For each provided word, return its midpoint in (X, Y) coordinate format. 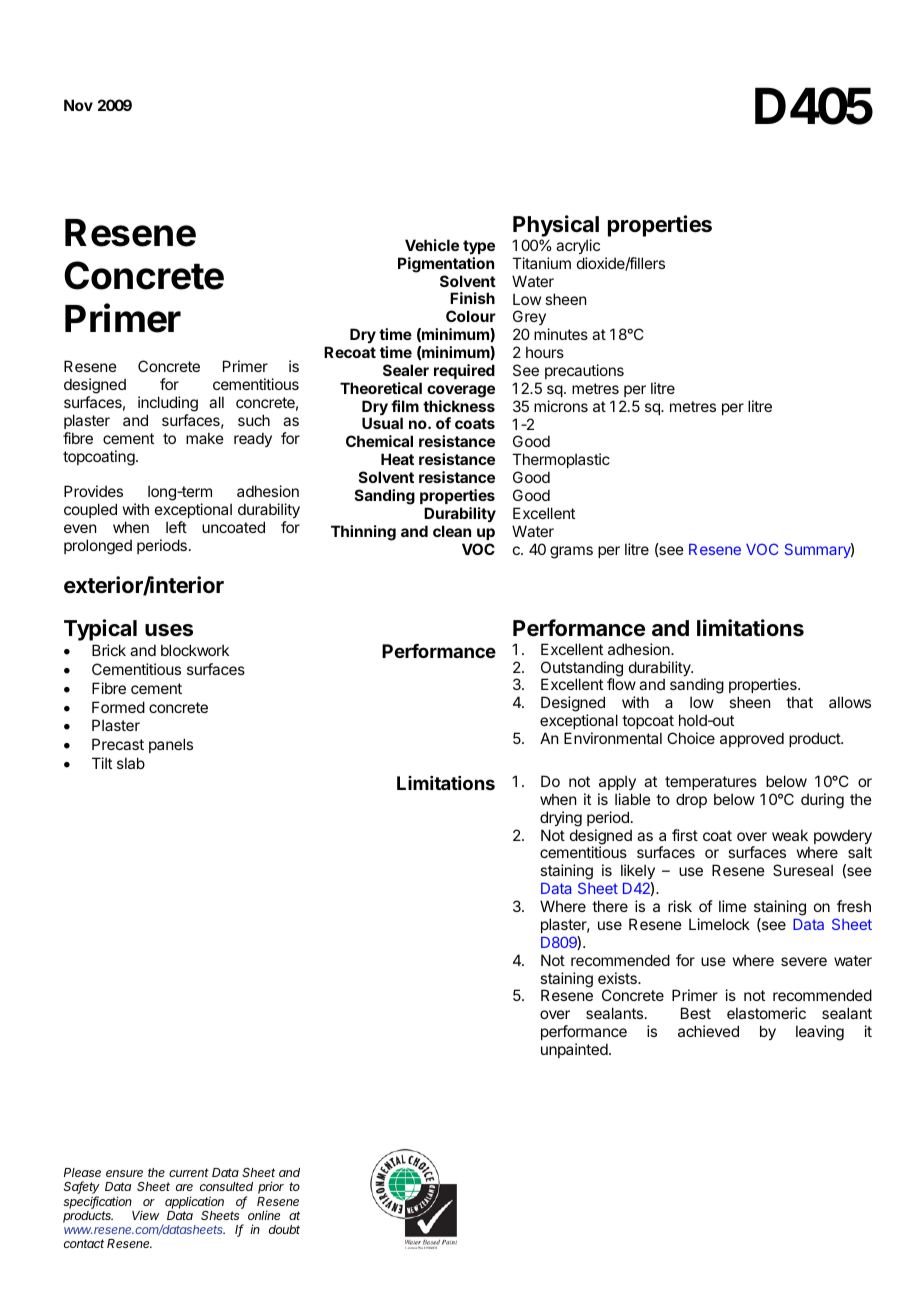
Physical (556, 226)
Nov (78, 105)
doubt (284, 1229)
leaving (820, 1033)
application (194, 1202)
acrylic (578, 246)
